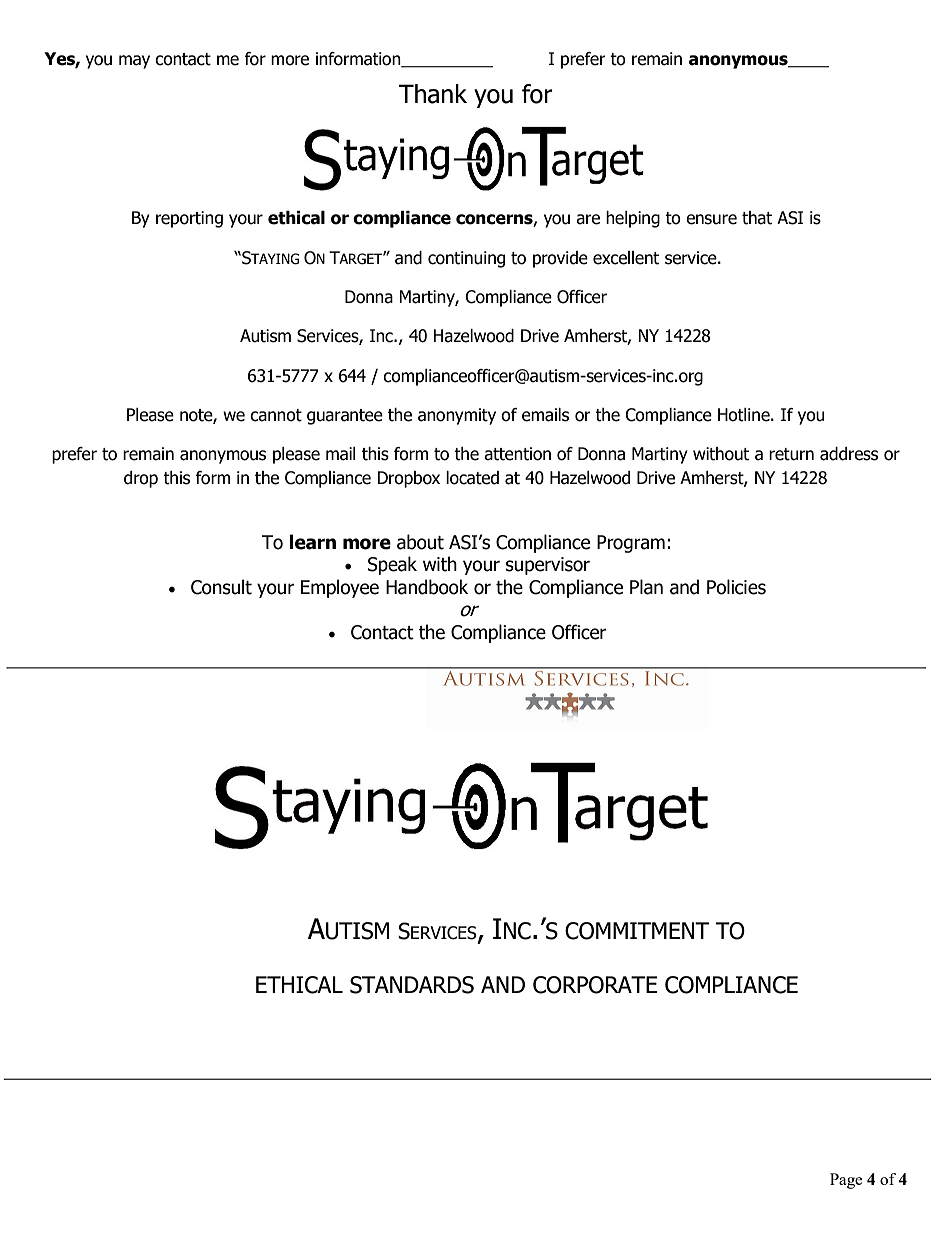  What do you see at coordinates (457, 416) in the screenshot?
I see `anonymity` at bounding box center [457, 416].
